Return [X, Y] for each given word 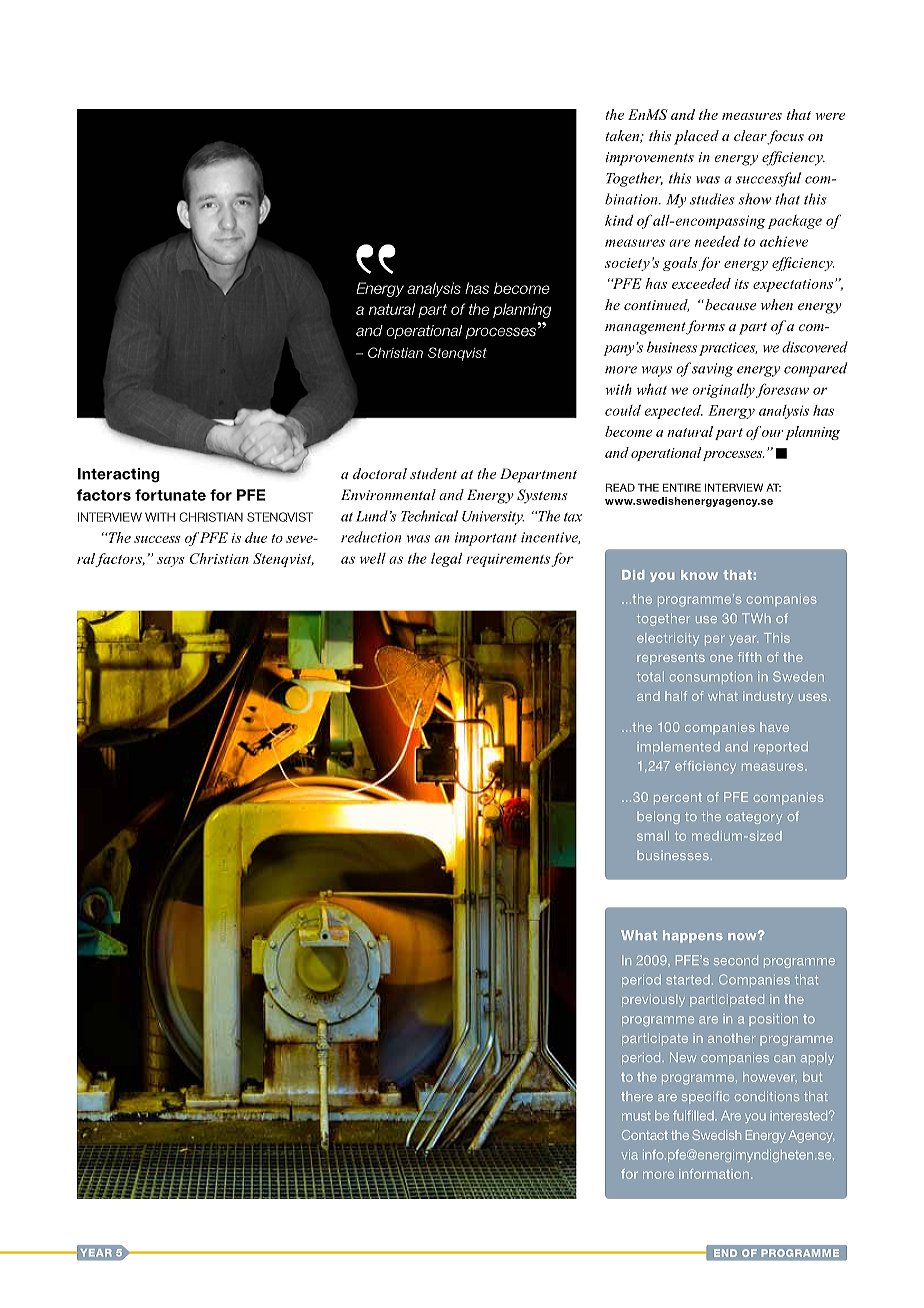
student [433, 473]
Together [634, 179]
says [171, 562]
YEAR [96, 1252]
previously [653, 1000]
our [773, 433]
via [630, 1155]
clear [751, 137]
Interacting [119, 475]
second [736, 960]
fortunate [170, 495]
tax [573, 517]
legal [446, 560]
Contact [645, 1135]
